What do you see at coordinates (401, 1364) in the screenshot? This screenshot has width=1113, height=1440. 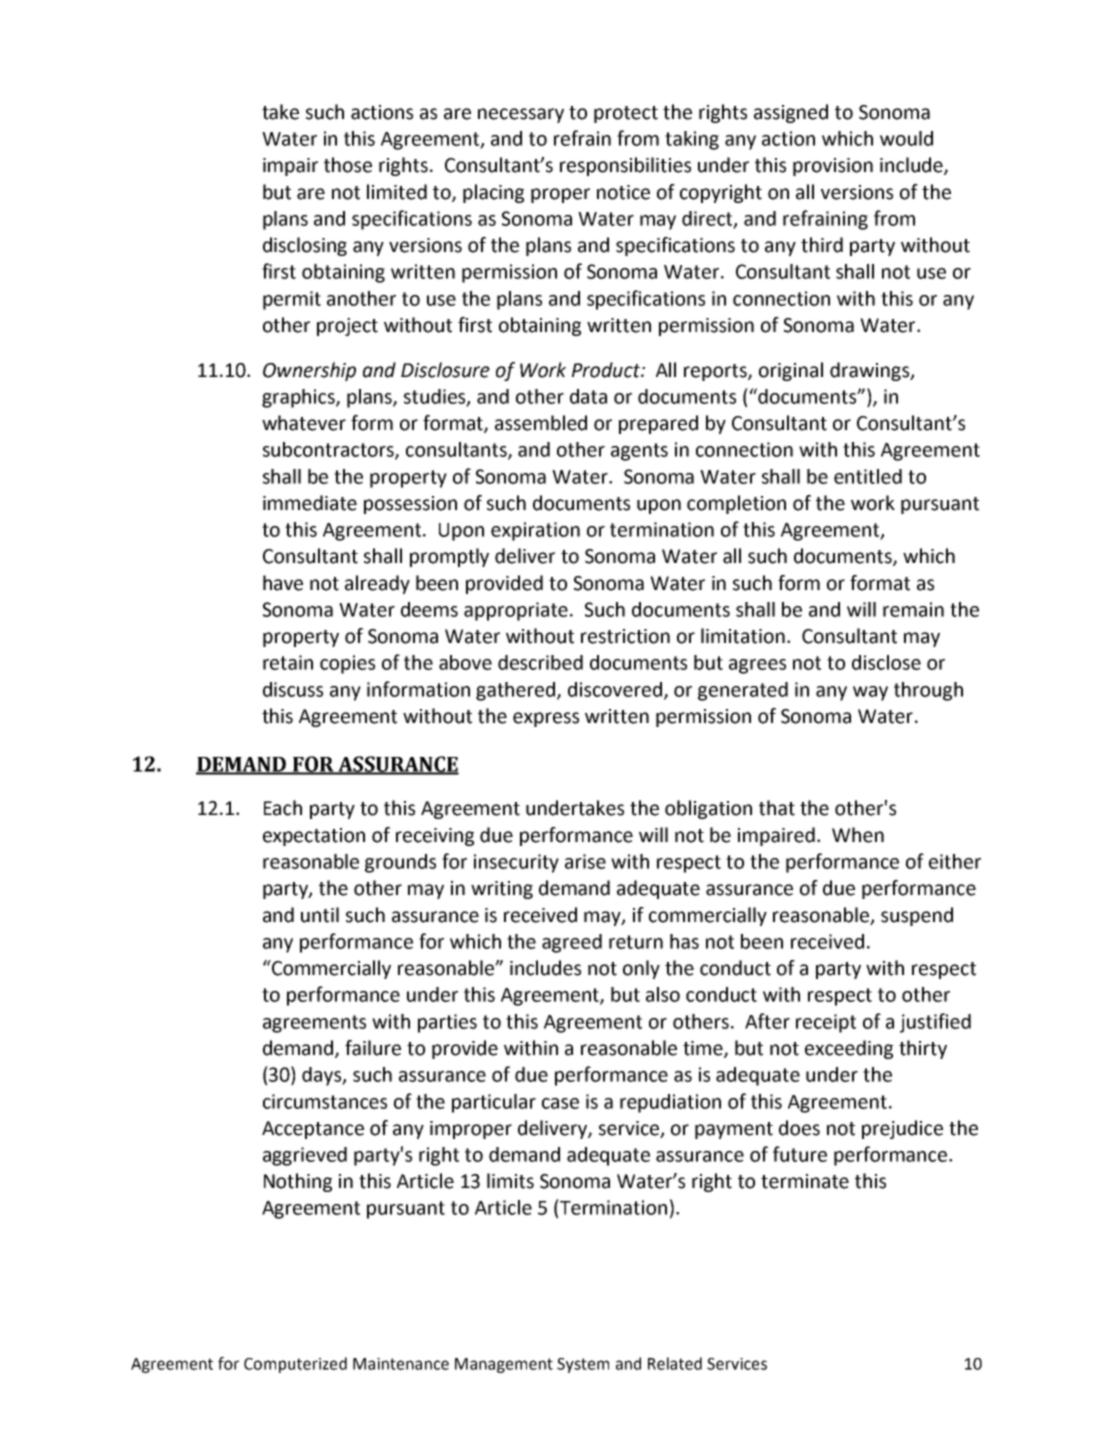 I see `Maintenance` at bounding box center [401, 1364].
